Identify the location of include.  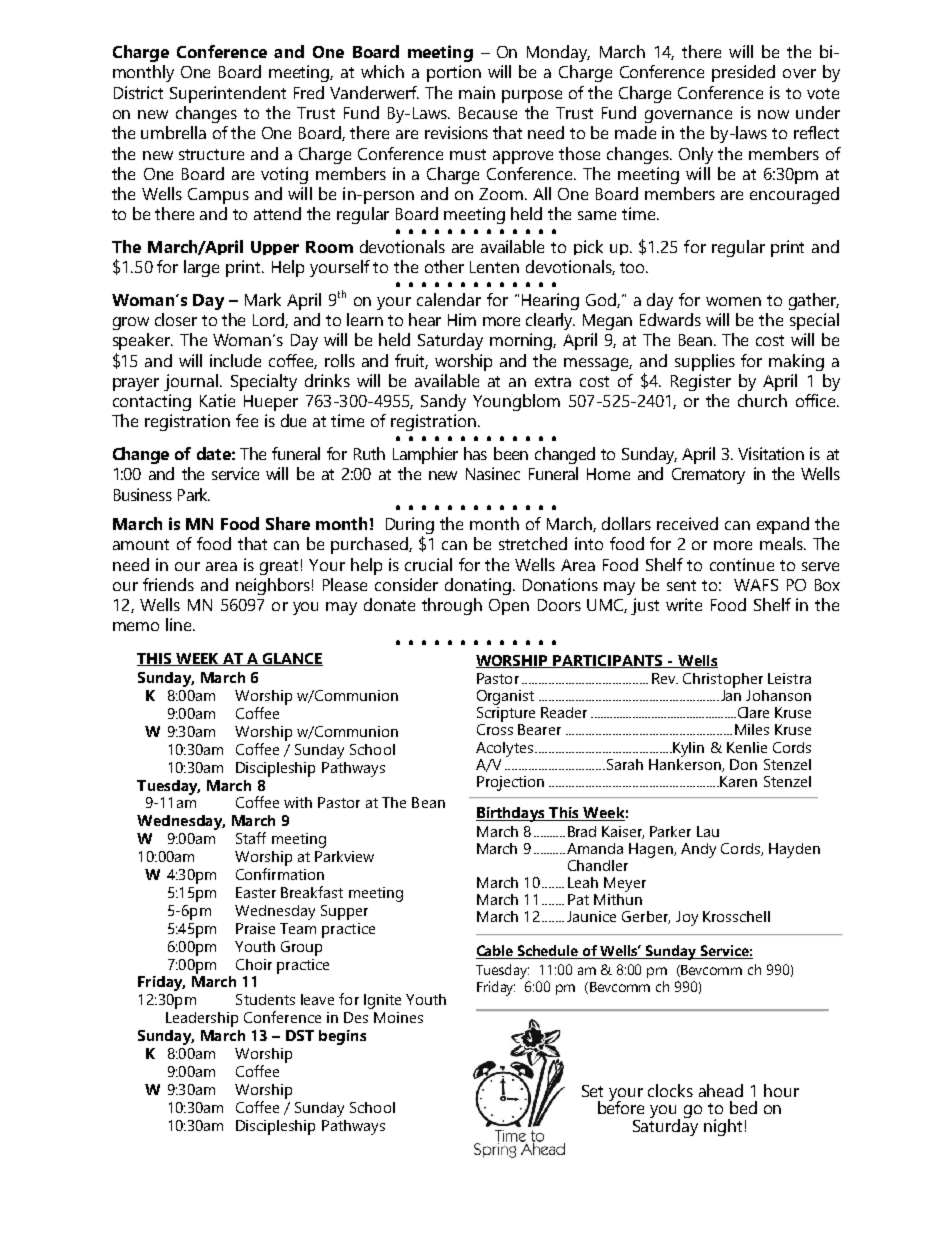
(235, 360).
